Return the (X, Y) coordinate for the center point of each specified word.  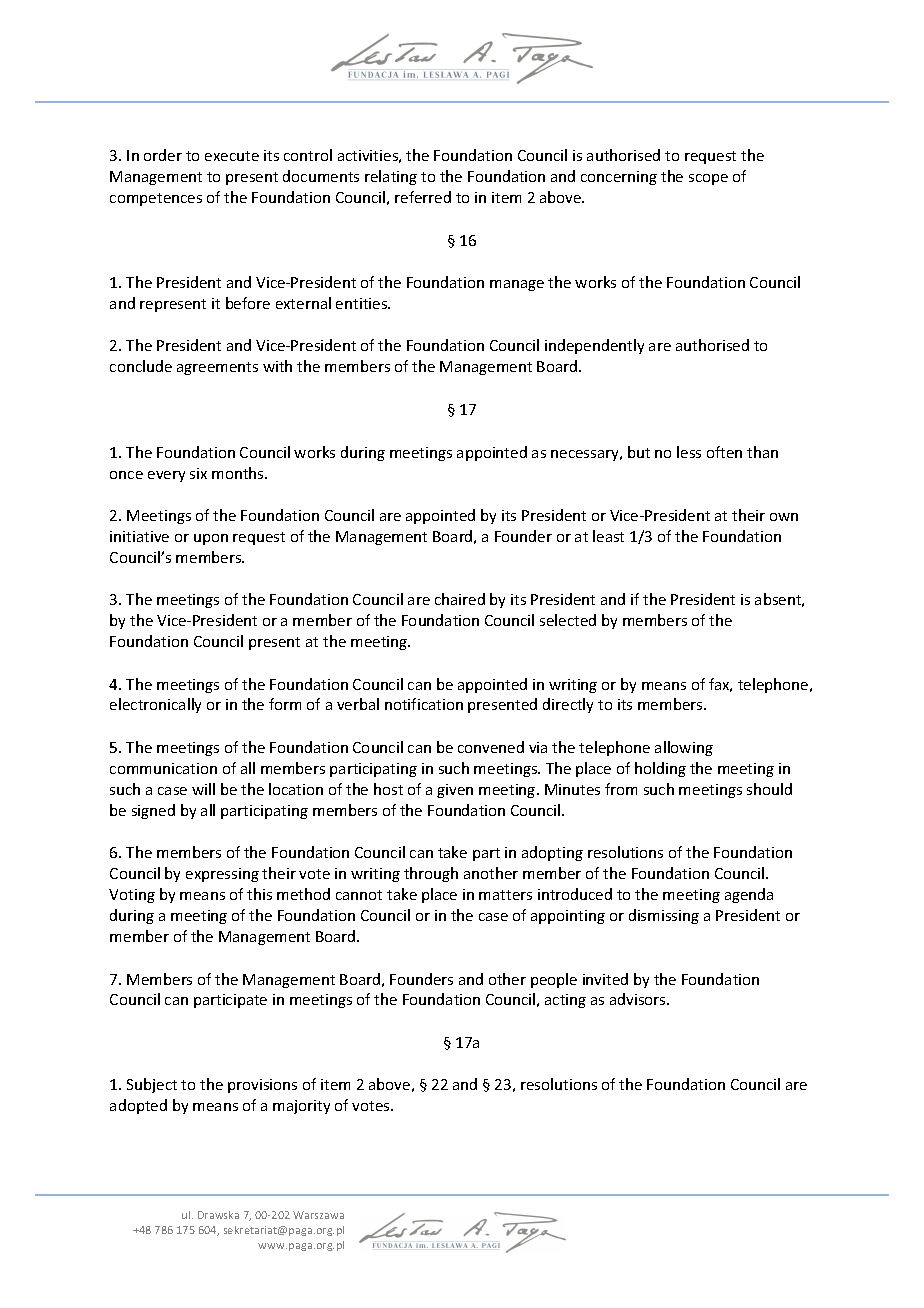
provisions (262, 1086)
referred (423, 197)
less (689, 452)
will (203, 789)
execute (232, 156)
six (198, 473)
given (455, 791)
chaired (460, 599)
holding (660, 769)
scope (708, 179)
